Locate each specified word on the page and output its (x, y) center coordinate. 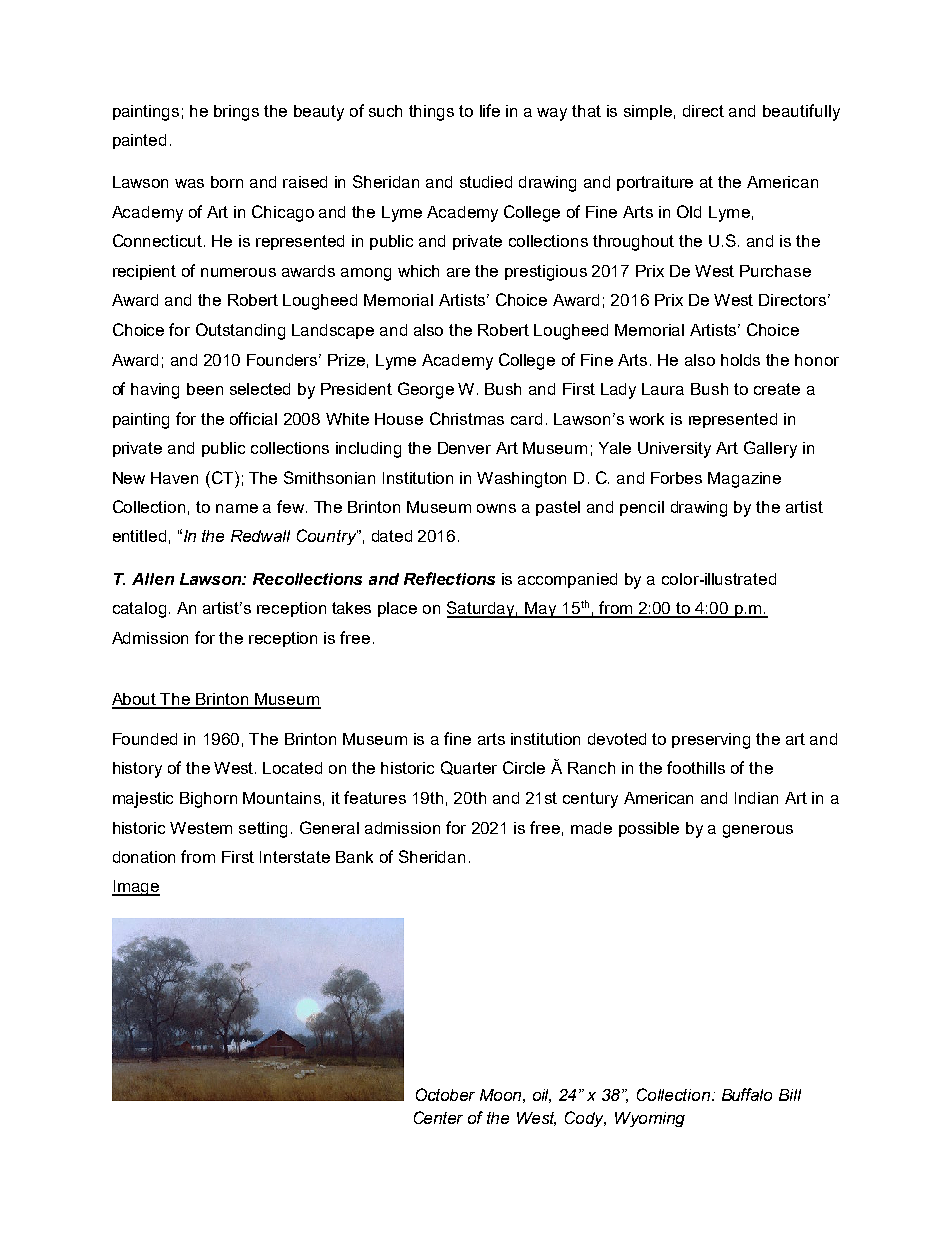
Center (438, 1117)
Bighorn (208, 800)
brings (236, 113)
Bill (790, 1095)
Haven (174, 478)
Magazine (744, 480)
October (445, 1094)
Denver (464, 448)
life (490, 110)
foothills (696, 767)
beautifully (801, 112)
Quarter (469, 768)
